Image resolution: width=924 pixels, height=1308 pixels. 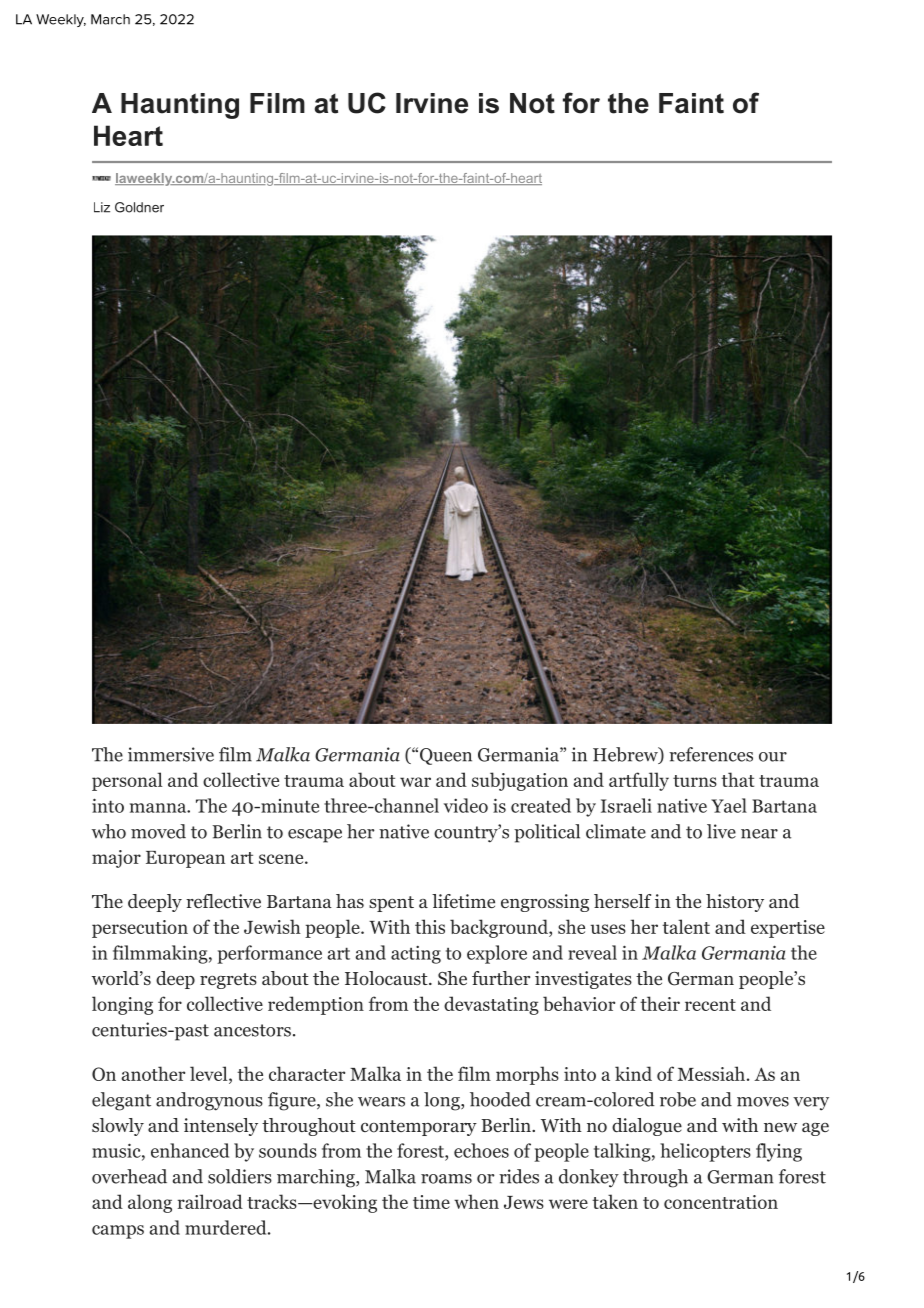 What do you see at coordinates (737, 779) in the document?
I see `that` at bounding box center [737, 779].
